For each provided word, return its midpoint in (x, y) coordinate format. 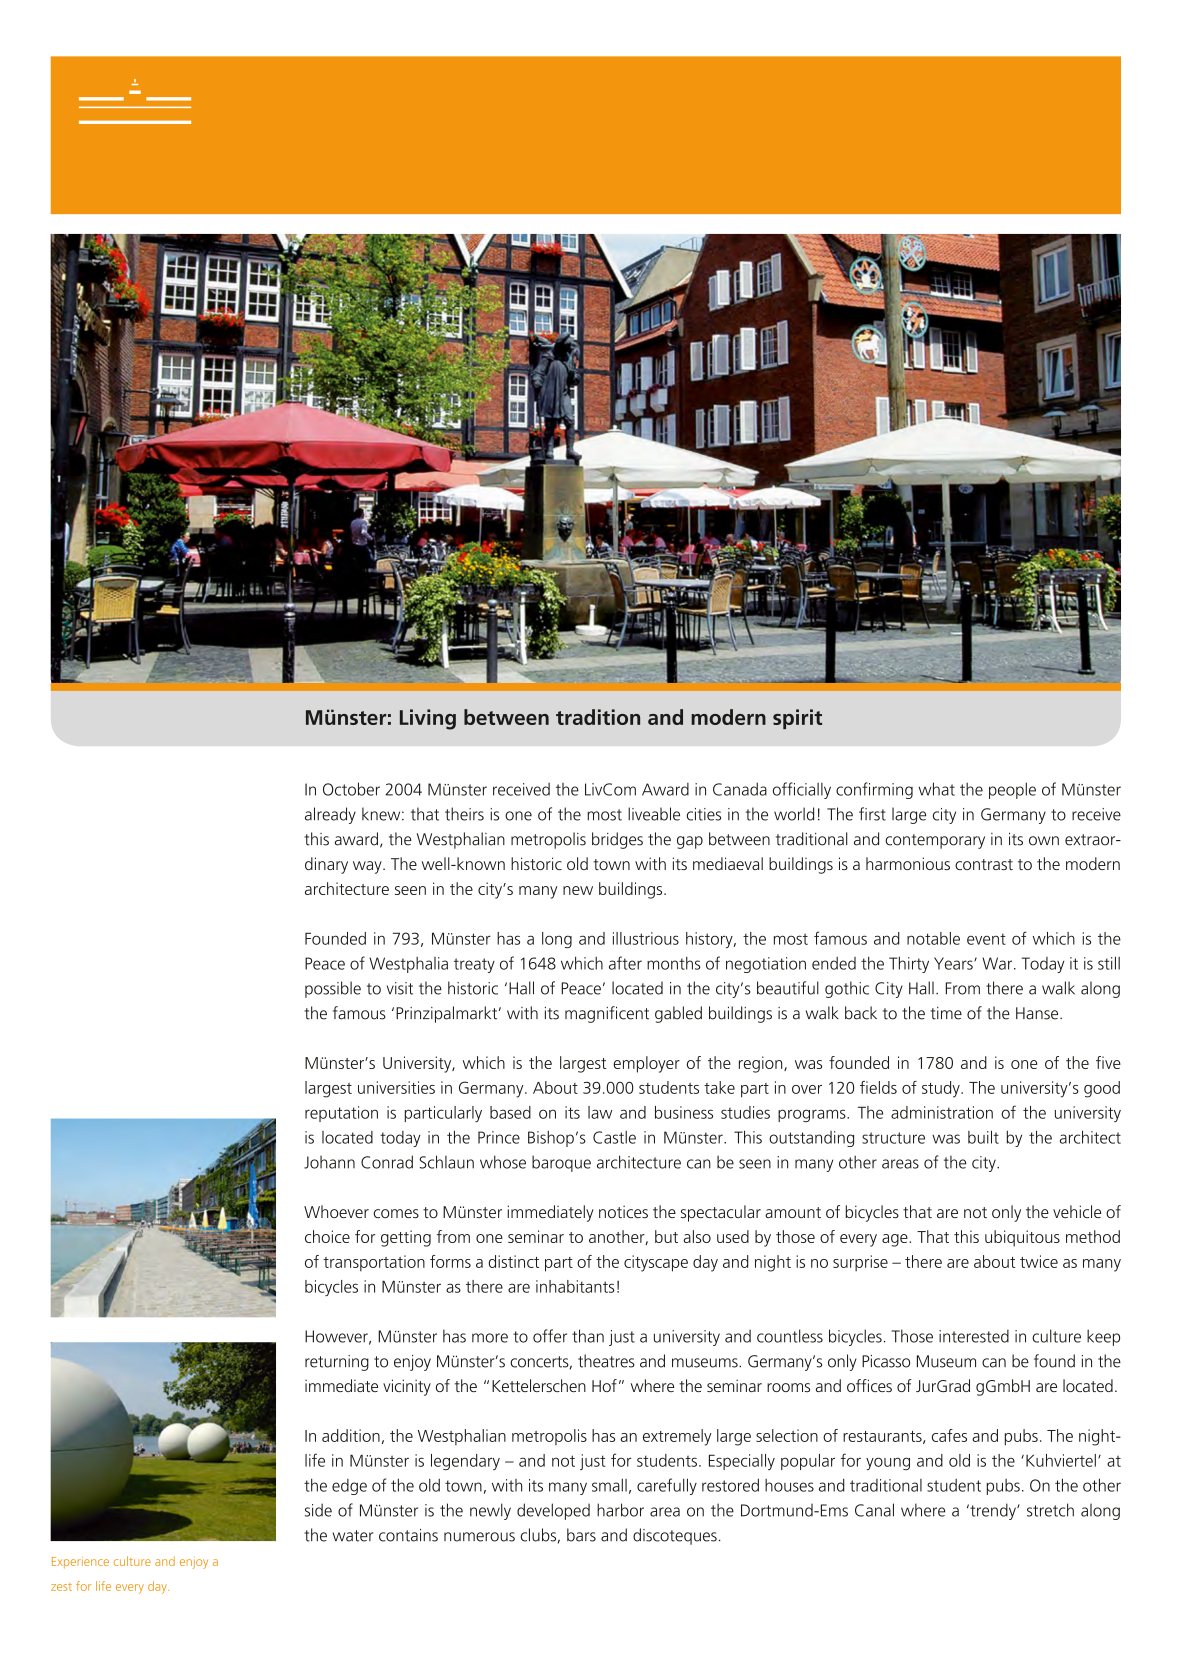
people (1012, 790)
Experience (80, 1563)
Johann (329, 1162)
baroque (561, 1163)
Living (428, 719)
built (983, 1137)
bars (581, 1535)
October (351, 789)
